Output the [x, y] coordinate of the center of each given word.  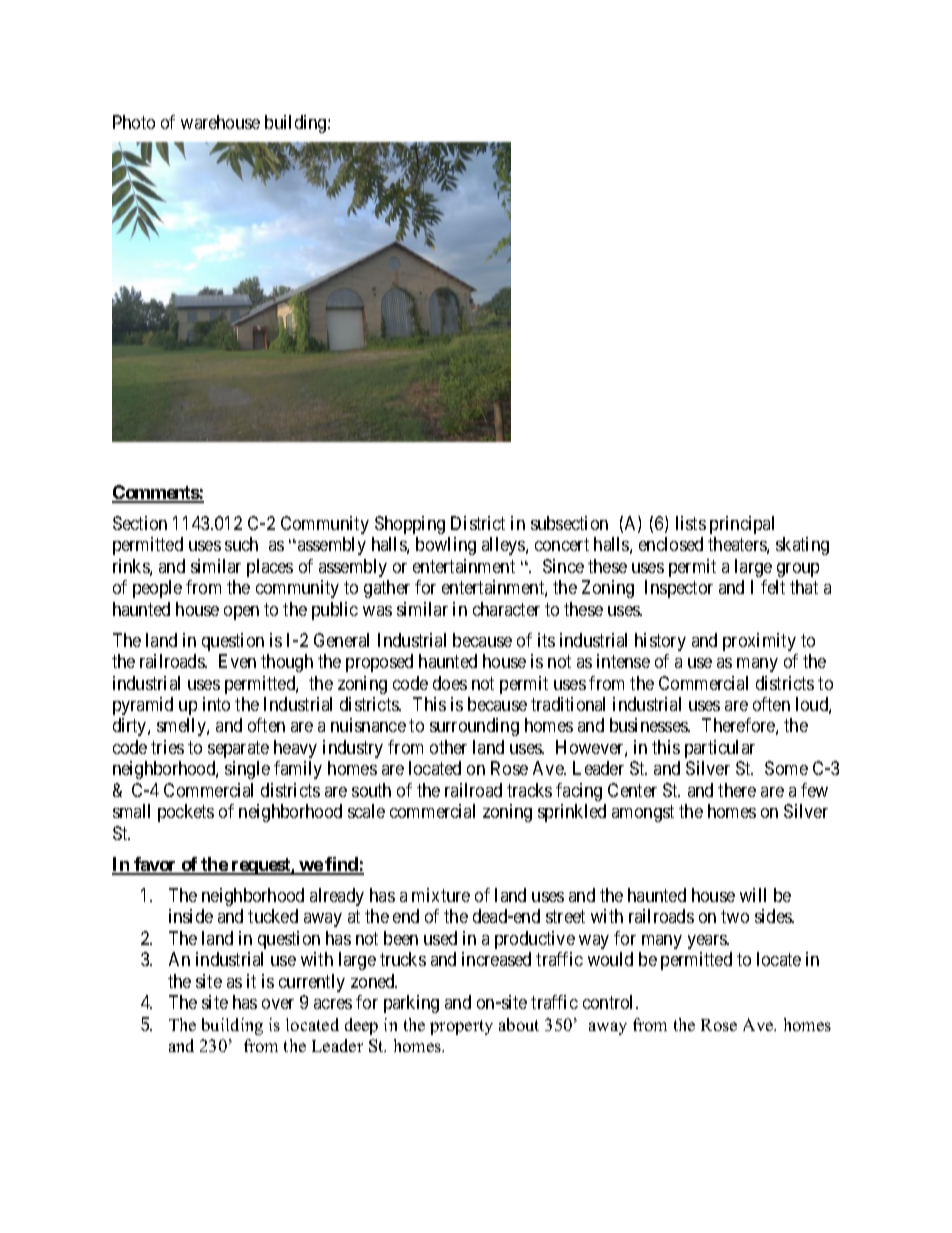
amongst [643, 814]
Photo [134, 122]
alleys [504, 546]
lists [691, 523]
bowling [446, 546]
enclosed [671, 544]
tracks [529, 790]
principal [742, 525]
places [270, 568]
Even [237, 661]
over [278, 1004]
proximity [759, 642]
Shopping [410, 525]
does [450, 683]
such [241, 544]
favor [155, 865]
